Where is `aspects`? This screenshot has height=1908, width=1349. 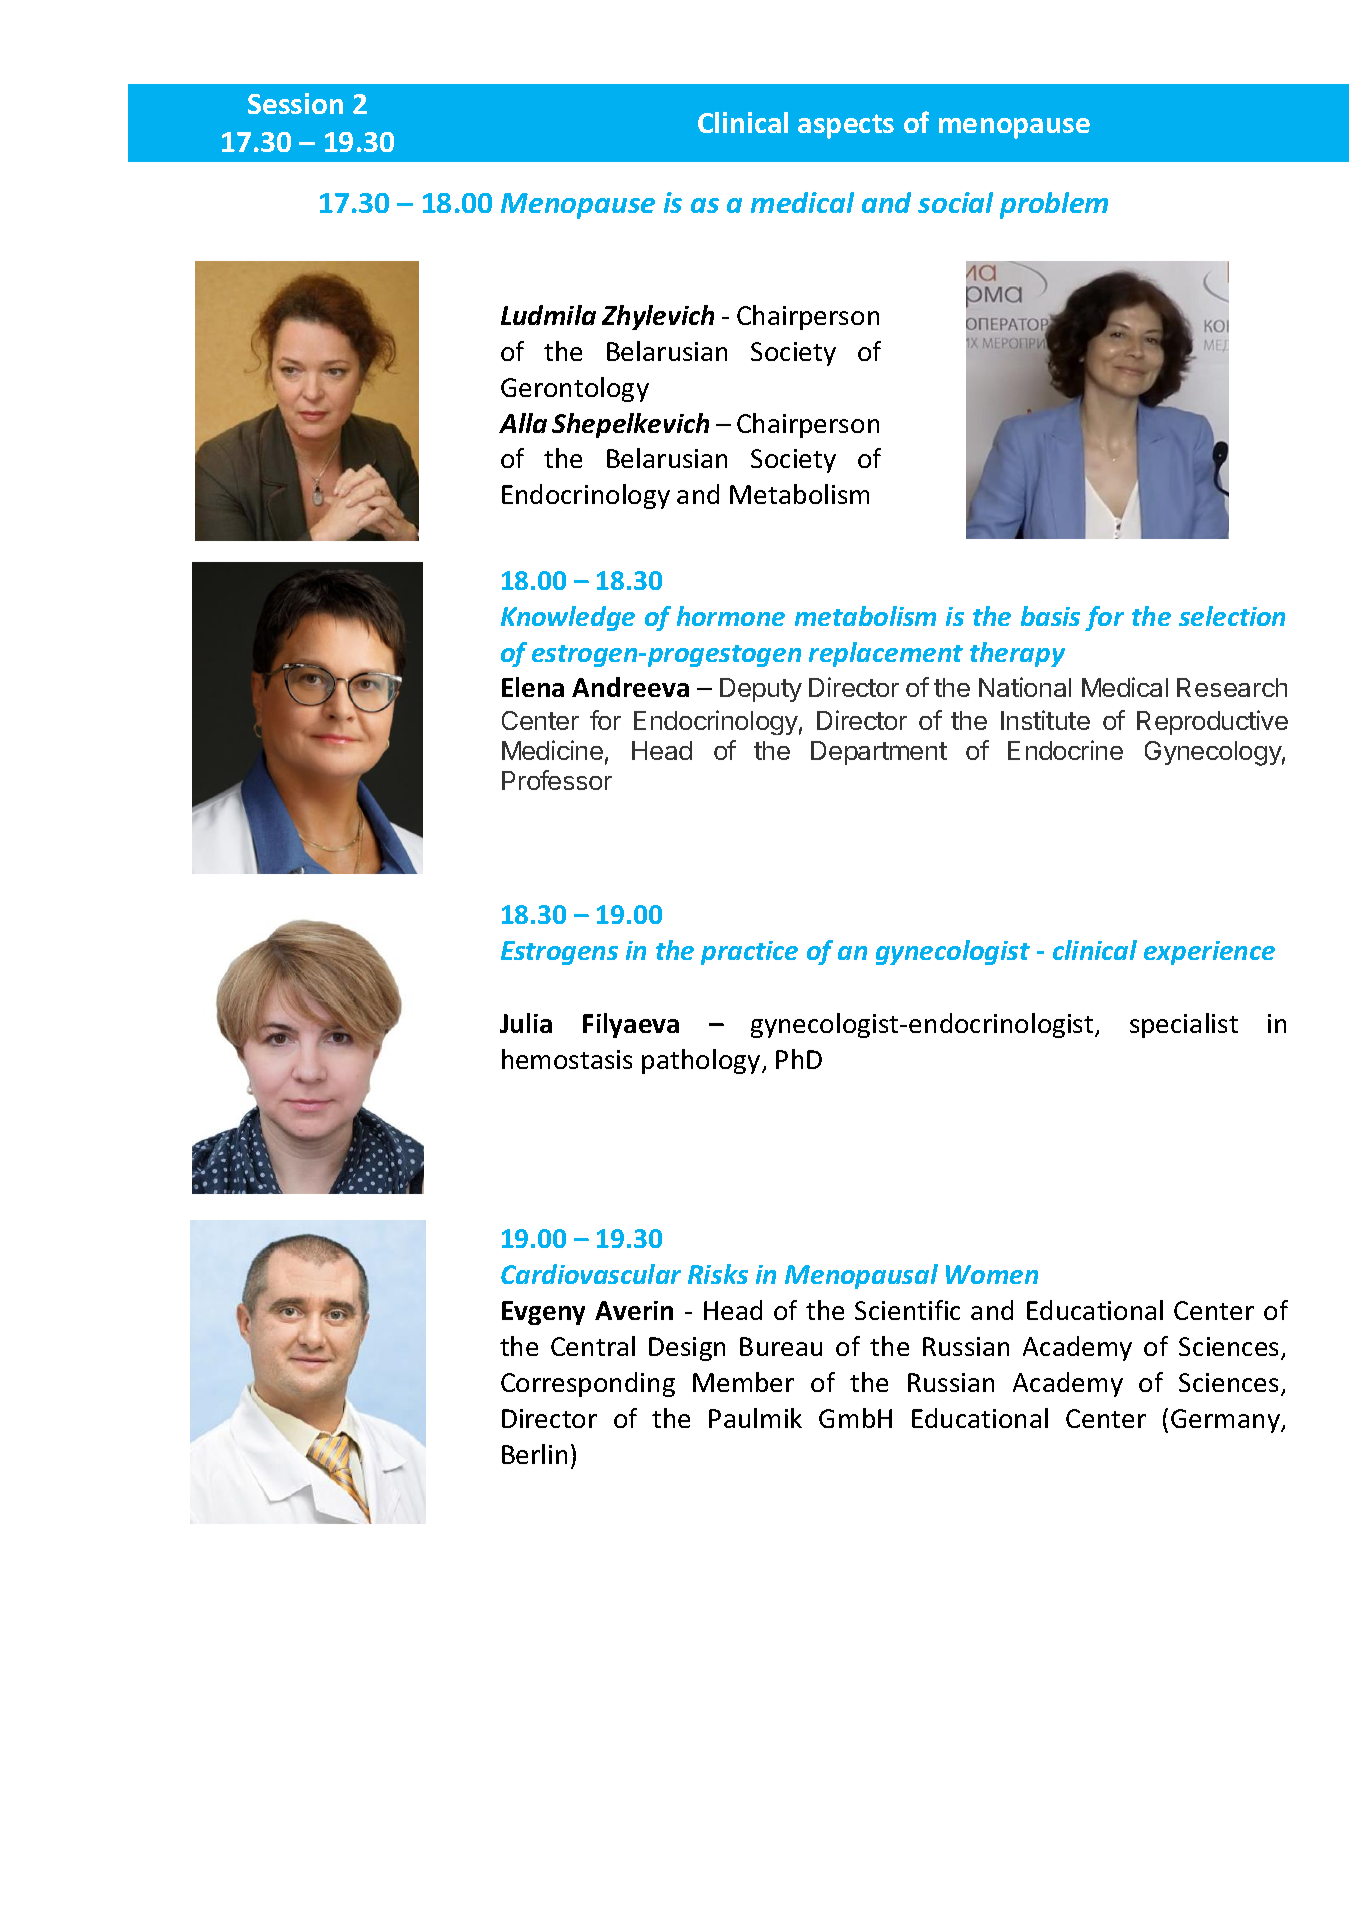 aspects is located at coordinates (846, 126).
